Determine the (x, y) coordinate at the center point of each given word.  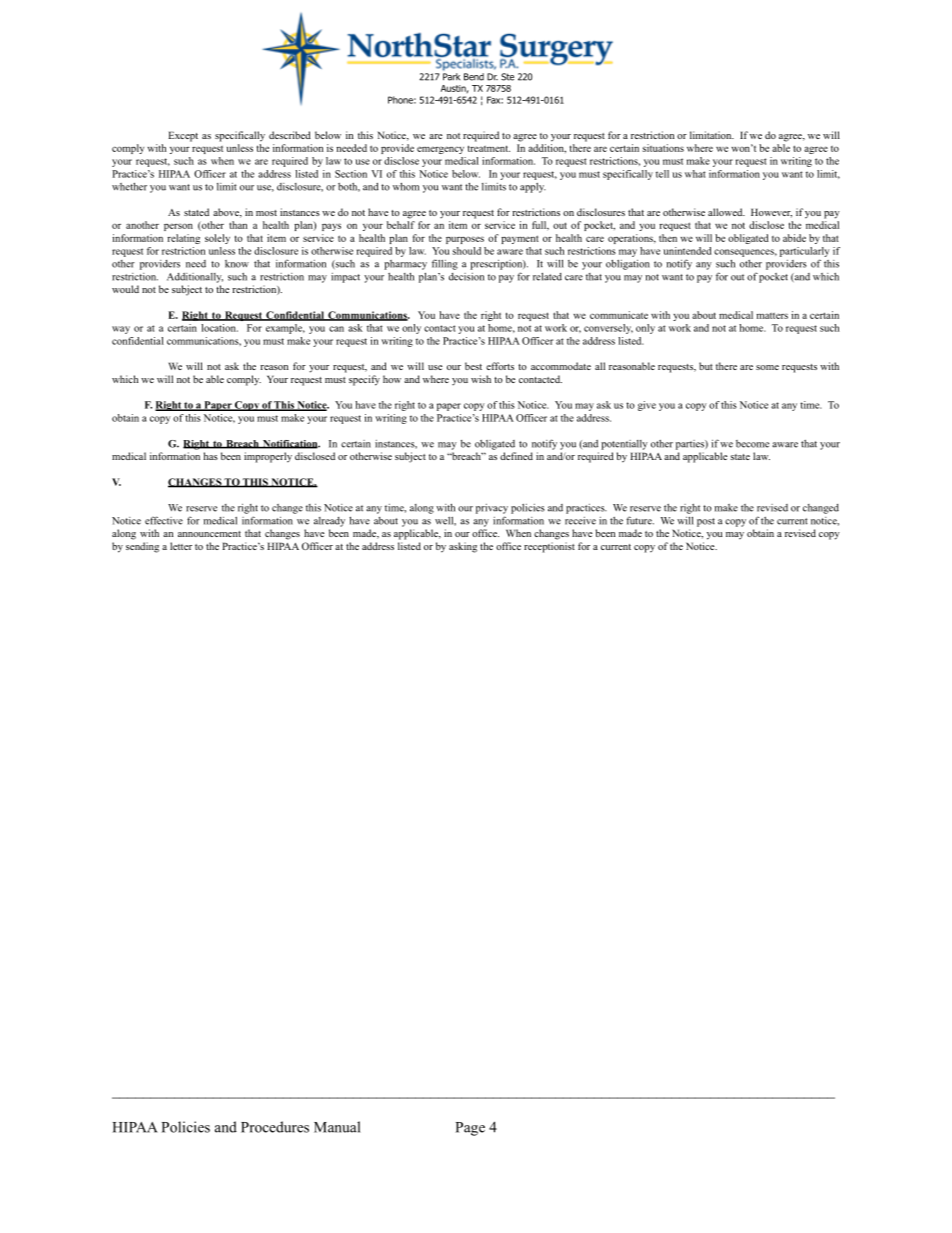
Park (451, 77)
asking (463, 547)
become (752, 444)
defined (516, 456)
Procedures (275, 1127)
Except (183, 136)
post (706, 522)
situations (663, 148)
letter (181, 546)
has (211, 456)
